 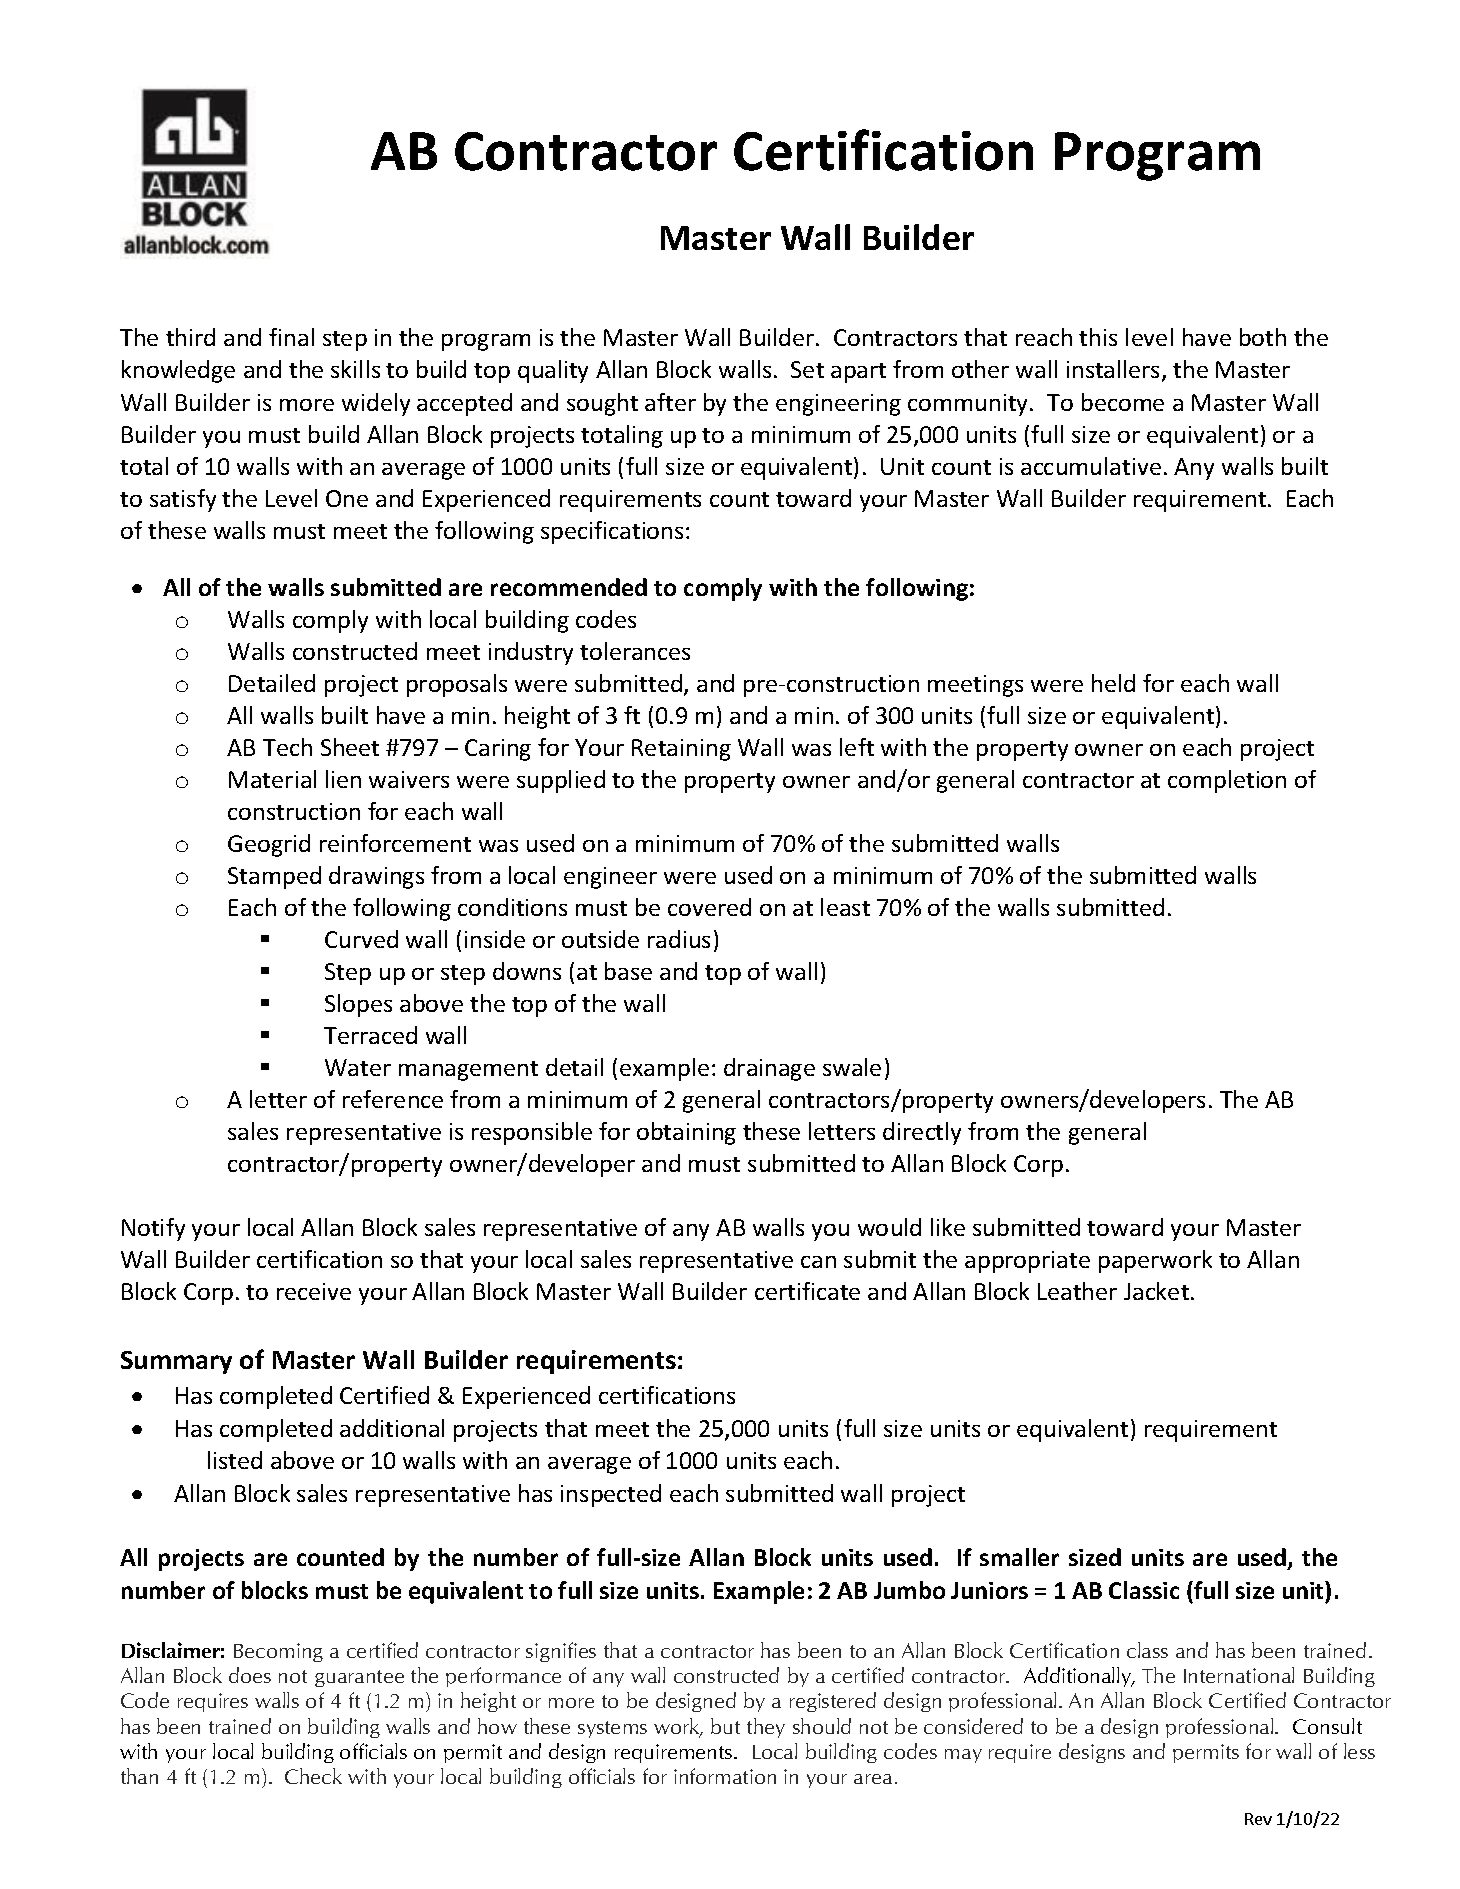 I want to click on inspected, so click(x=611, y=1495).
